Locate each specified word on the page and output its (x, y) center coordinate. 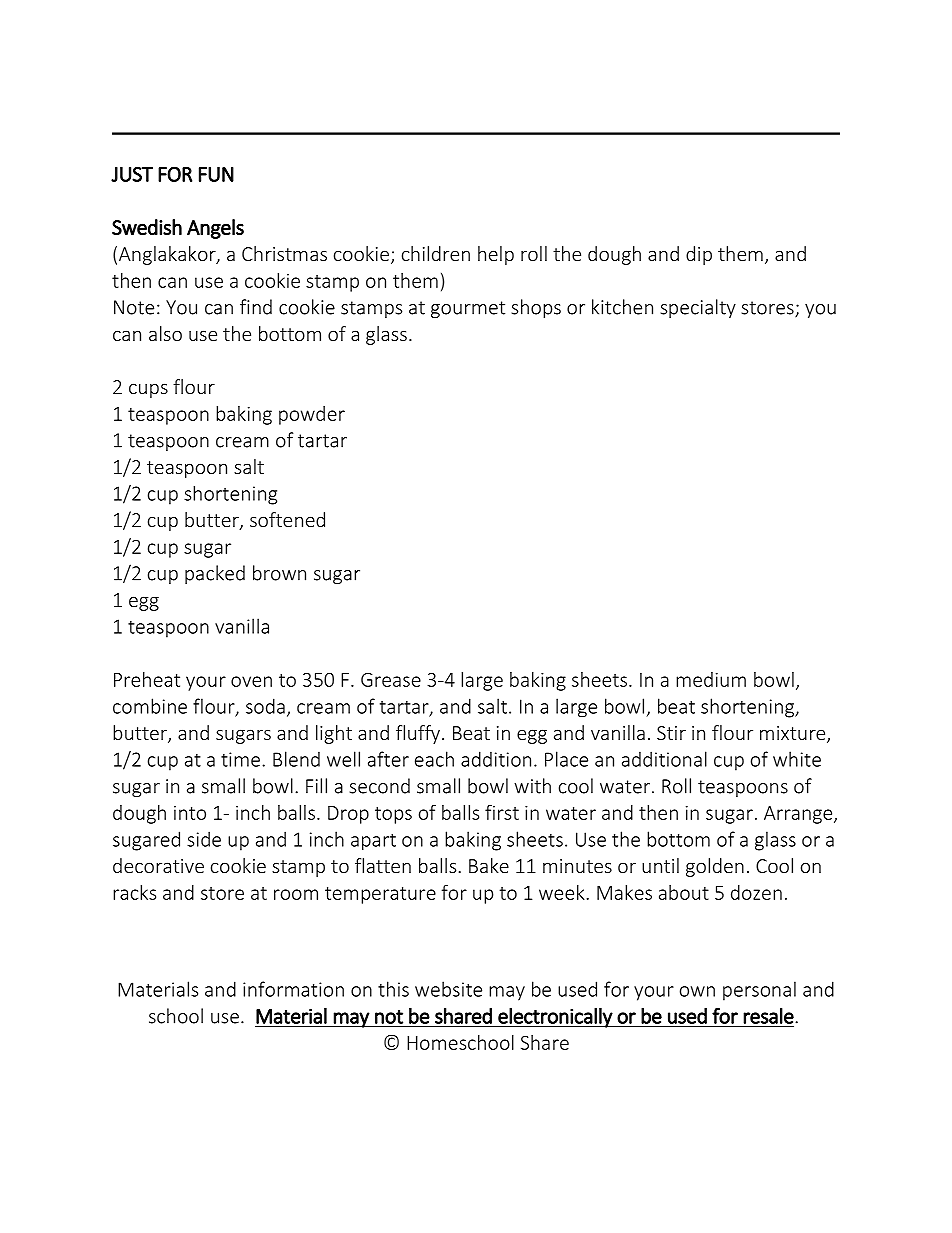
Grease (391, 680)
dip (699, 255)
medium (711, 679)
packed (215, 574)
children (436, 253)
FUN (216, 174)
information (293, 989)
